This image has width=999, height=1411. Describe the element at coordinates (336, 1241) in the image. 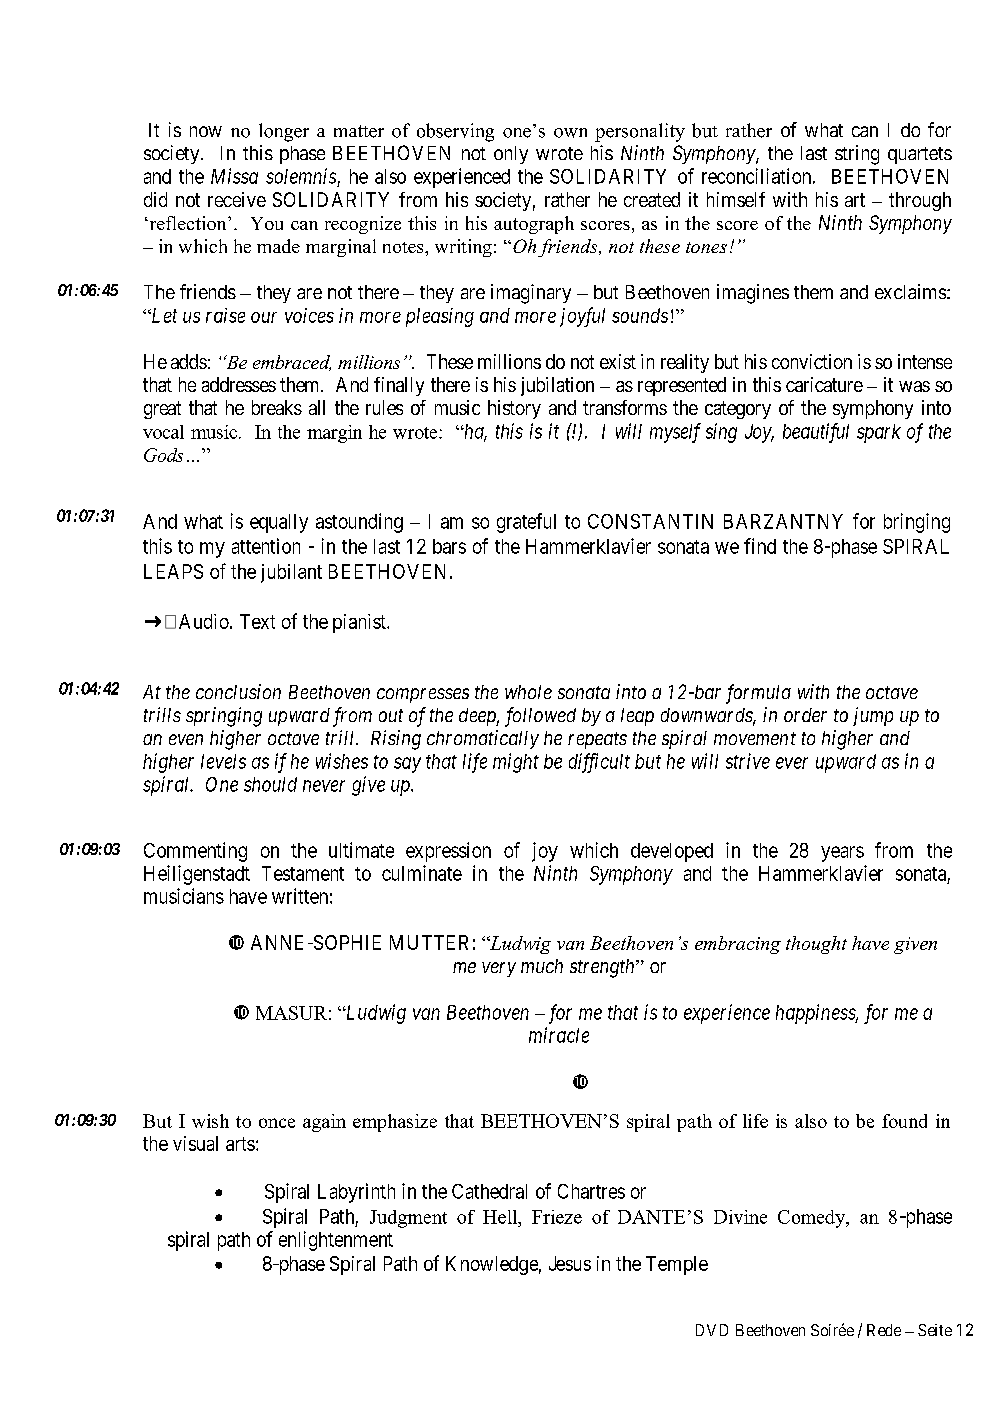

I see `enlightenment` at that location.
